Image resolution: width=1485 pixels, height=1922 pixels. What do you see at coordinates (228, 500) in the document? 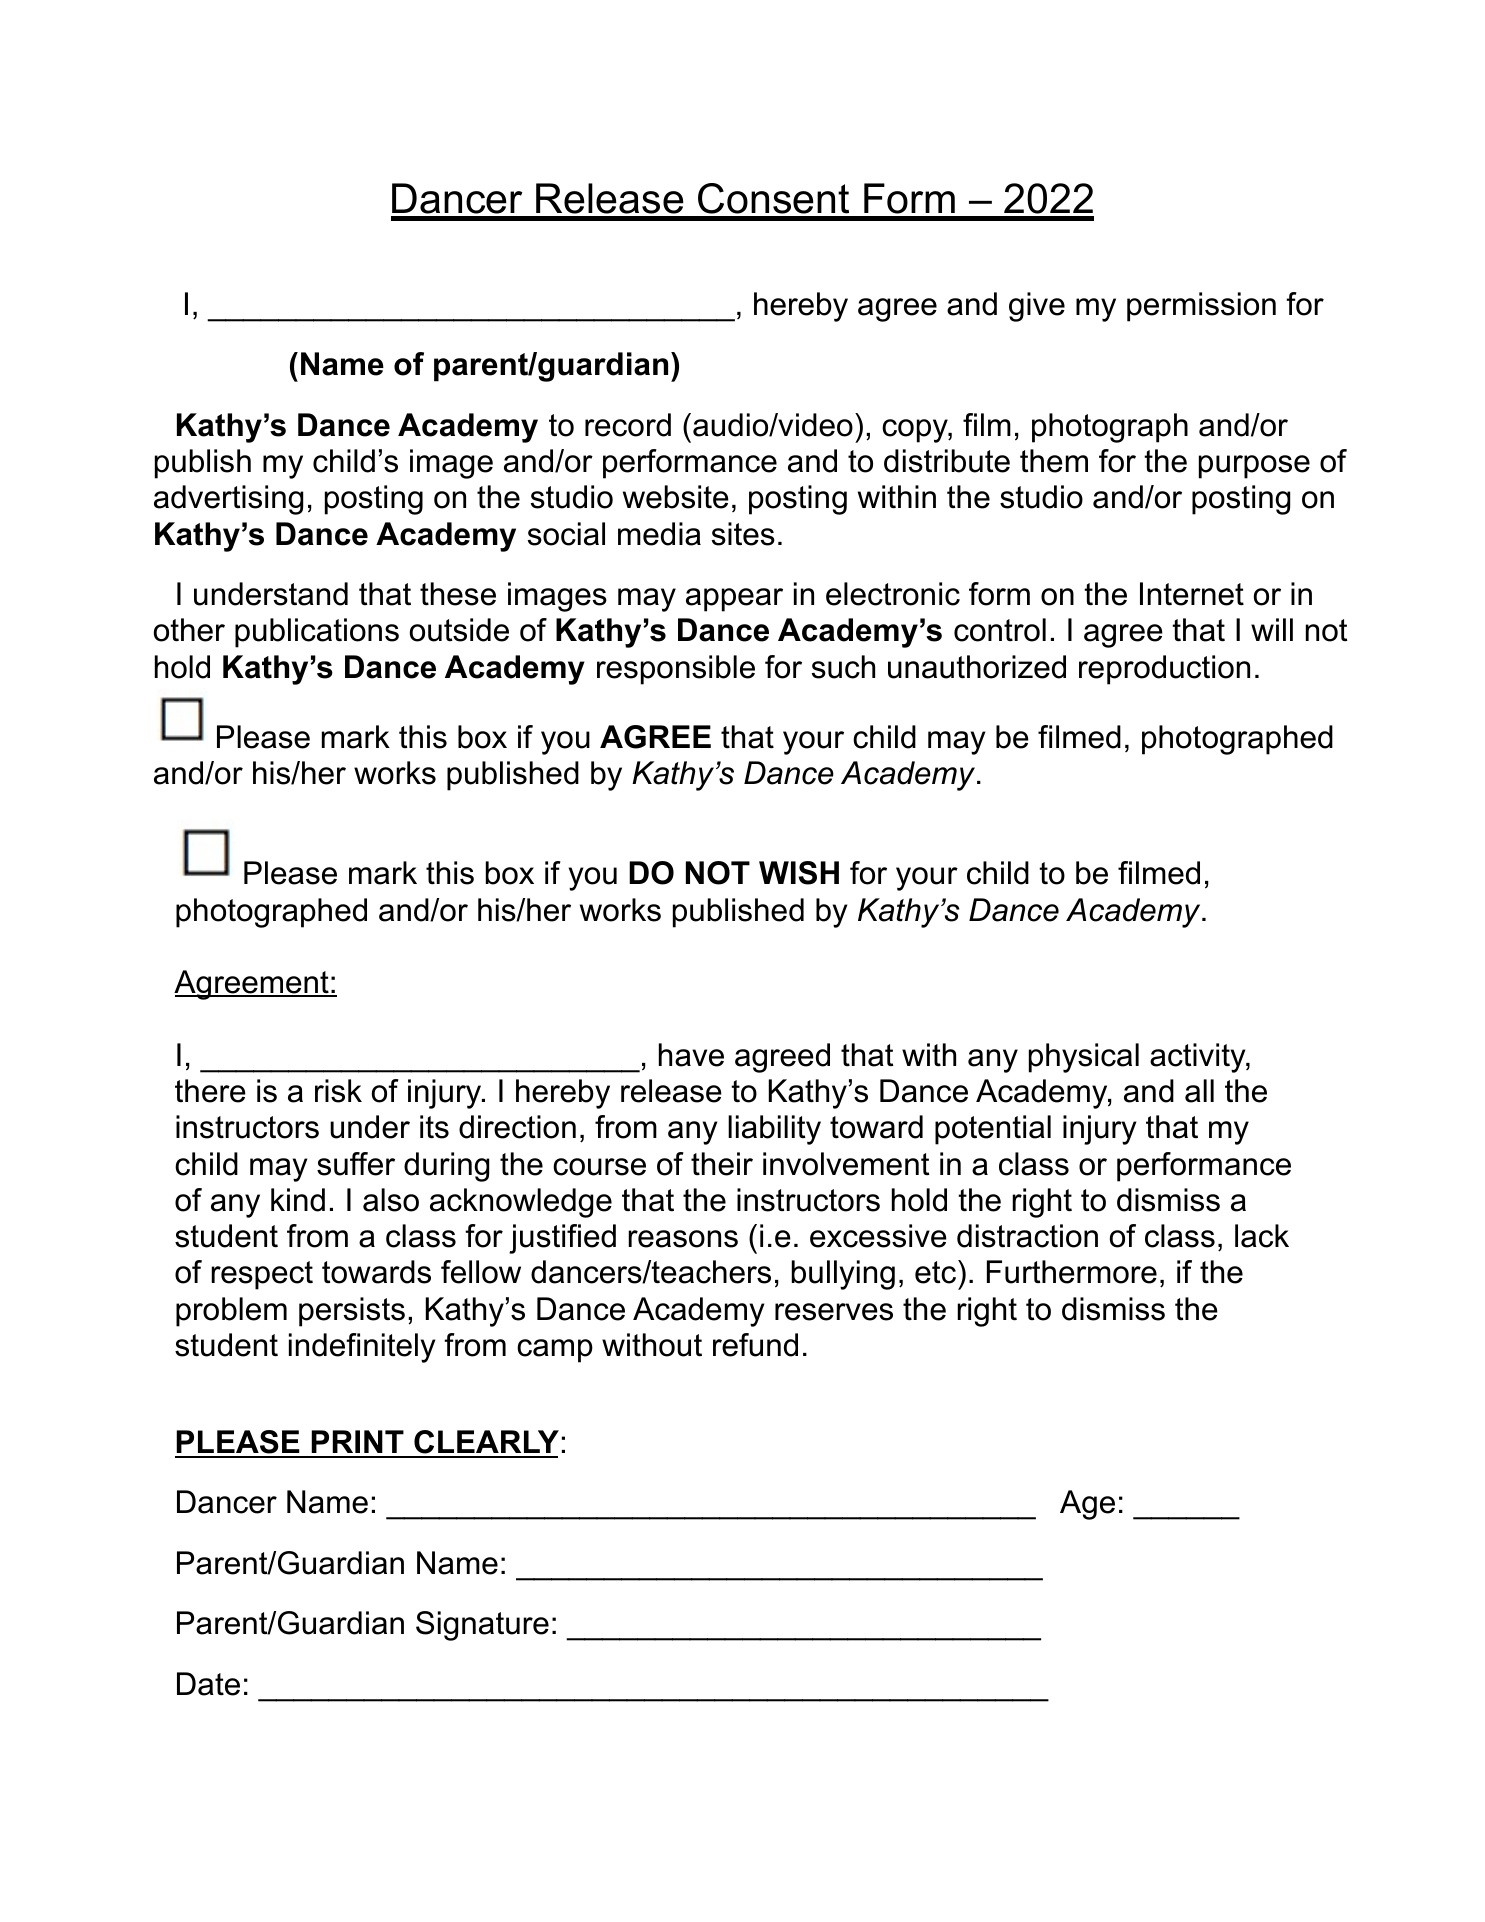
I see `advertising` at bounding box center [228, 500].
